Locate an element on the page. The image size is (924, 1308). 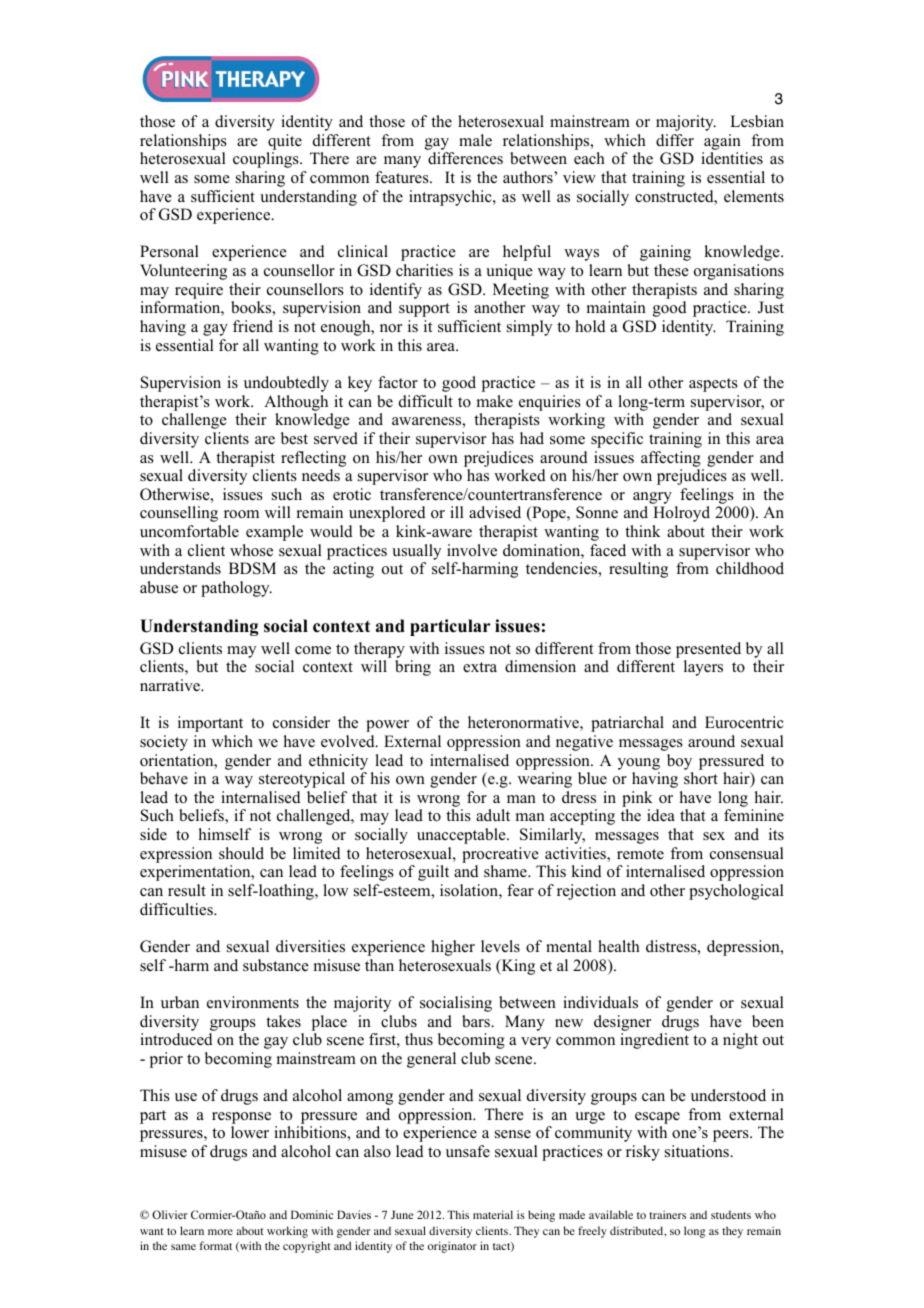
material is located at coordinates (493, 1214).
